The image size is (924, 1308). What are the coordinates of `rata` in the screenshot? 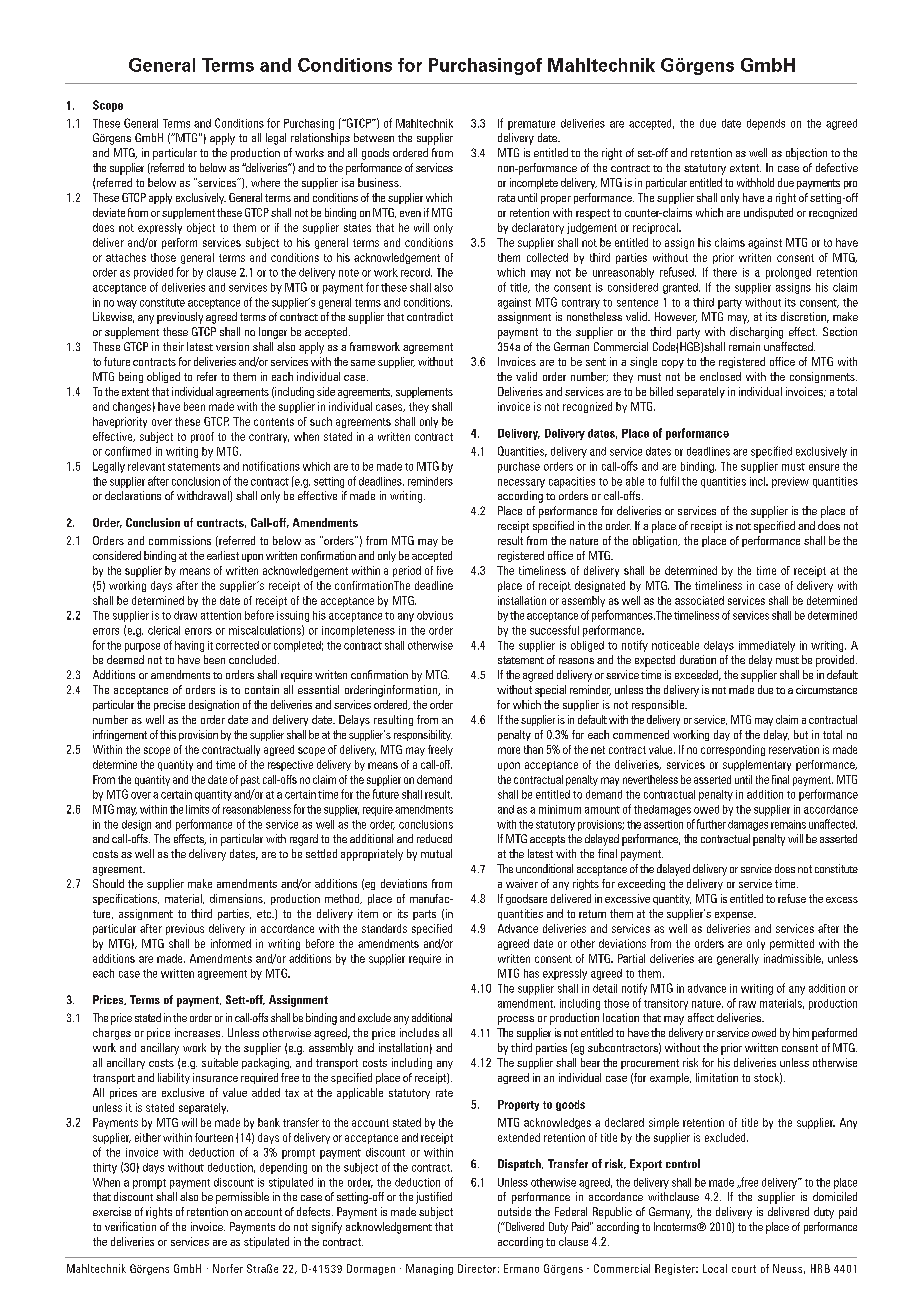 It's located at (506, 198).
